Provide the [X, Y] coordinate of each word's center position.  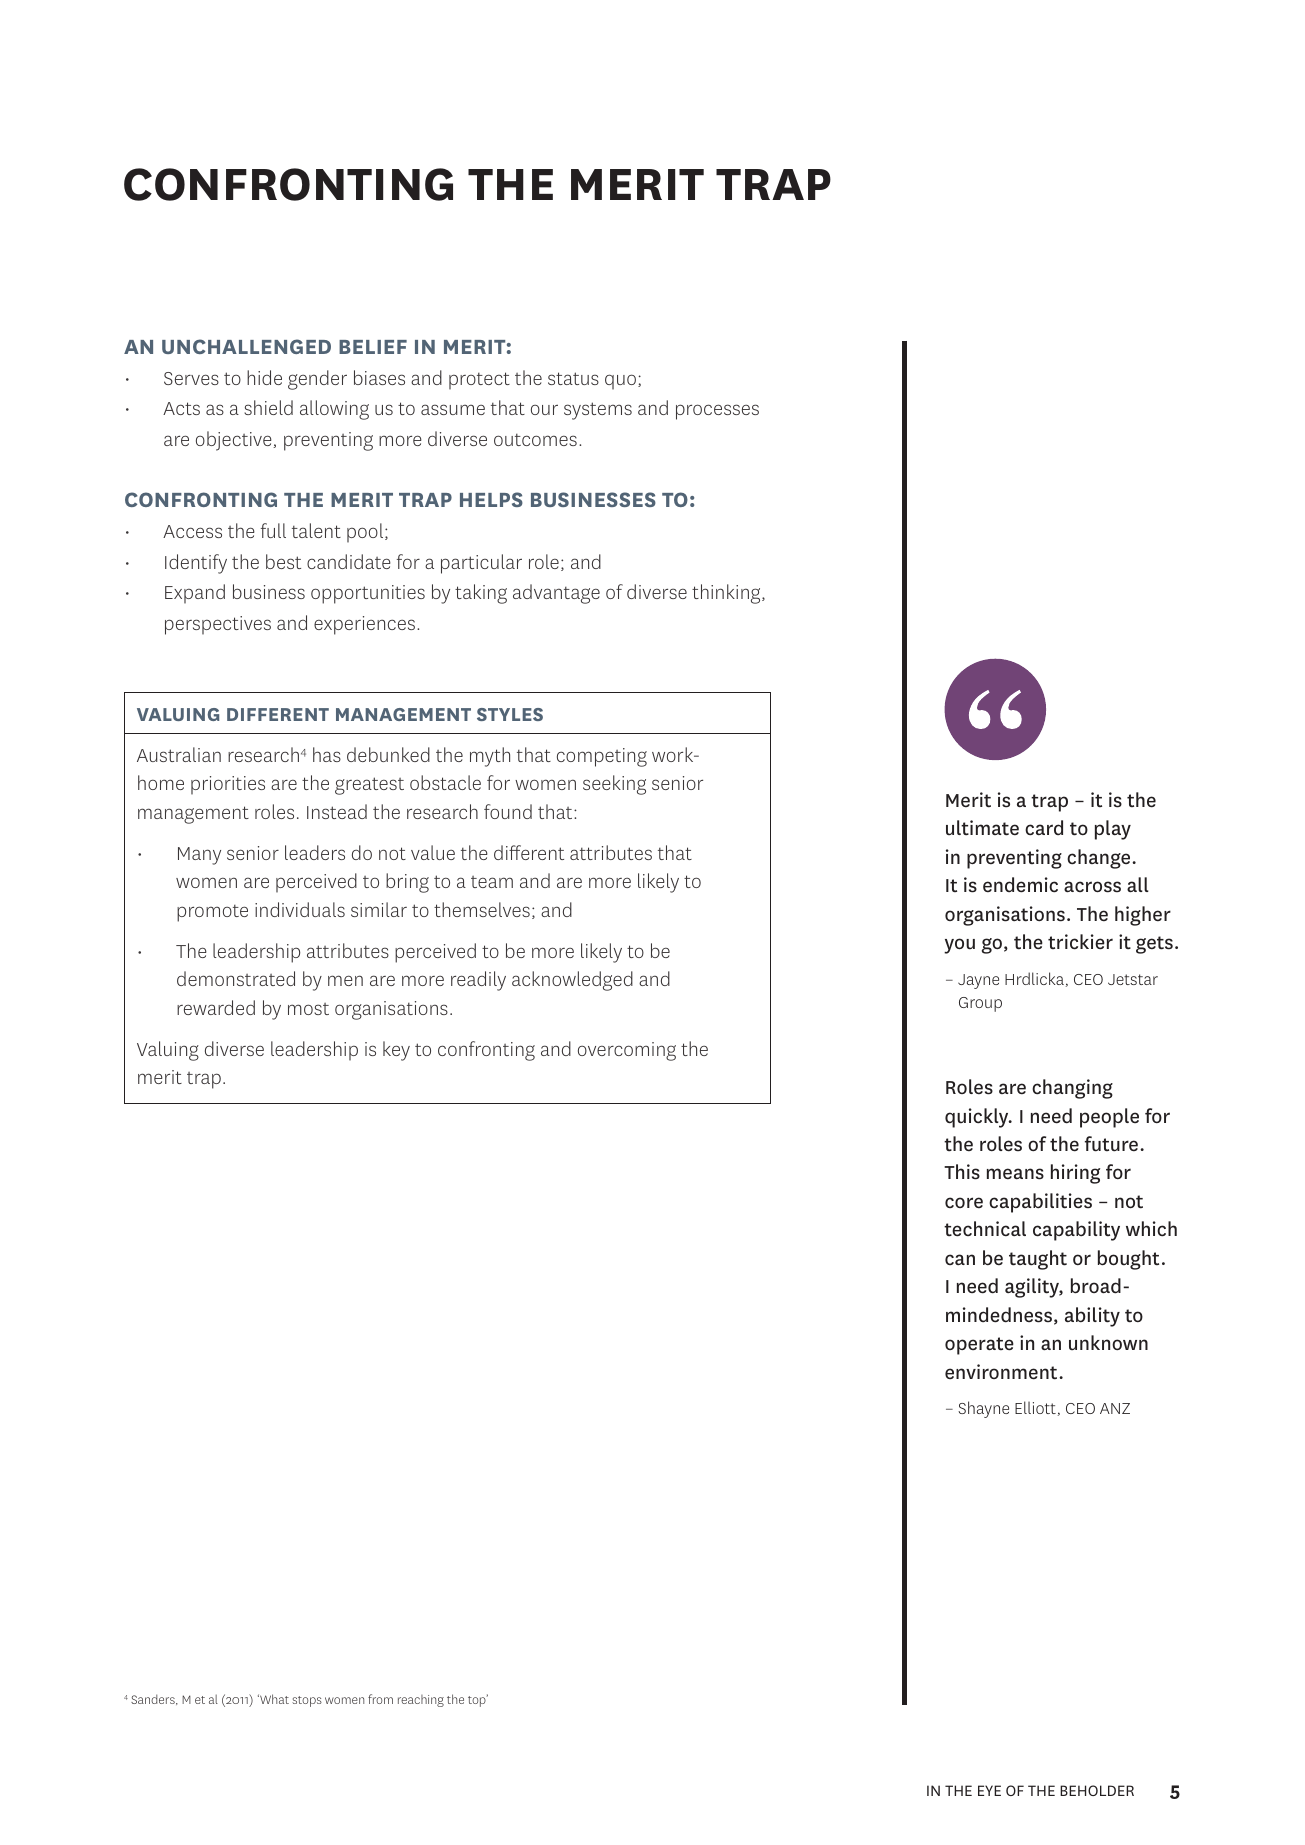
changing [1072, 1089]
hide [264, 377]
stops [307, 1701]
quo [622, 382]
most [308, 1009]
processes [717, 412]
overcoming [627, 1051]
